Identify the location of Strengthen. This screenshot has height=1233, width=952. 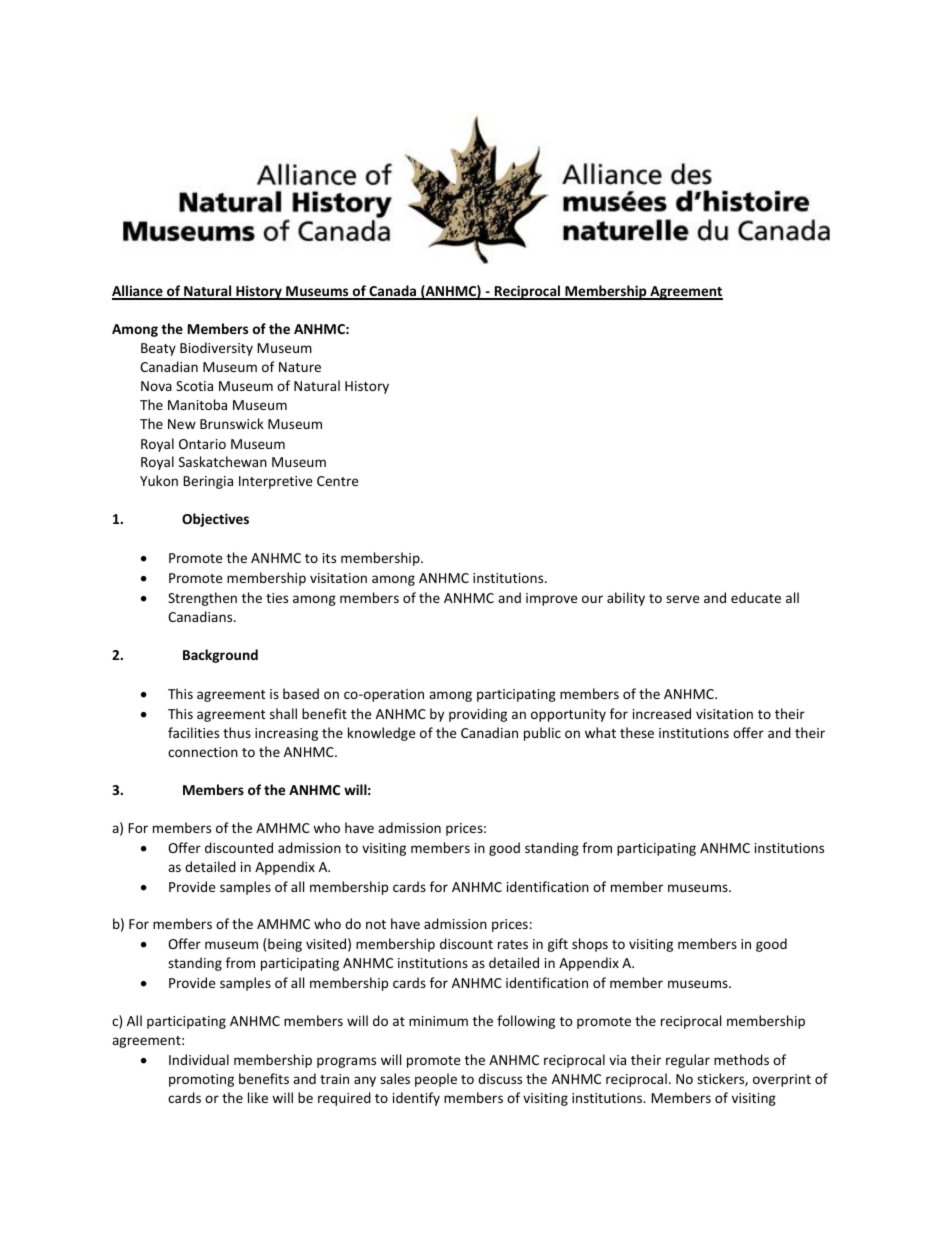
(202, 599).
